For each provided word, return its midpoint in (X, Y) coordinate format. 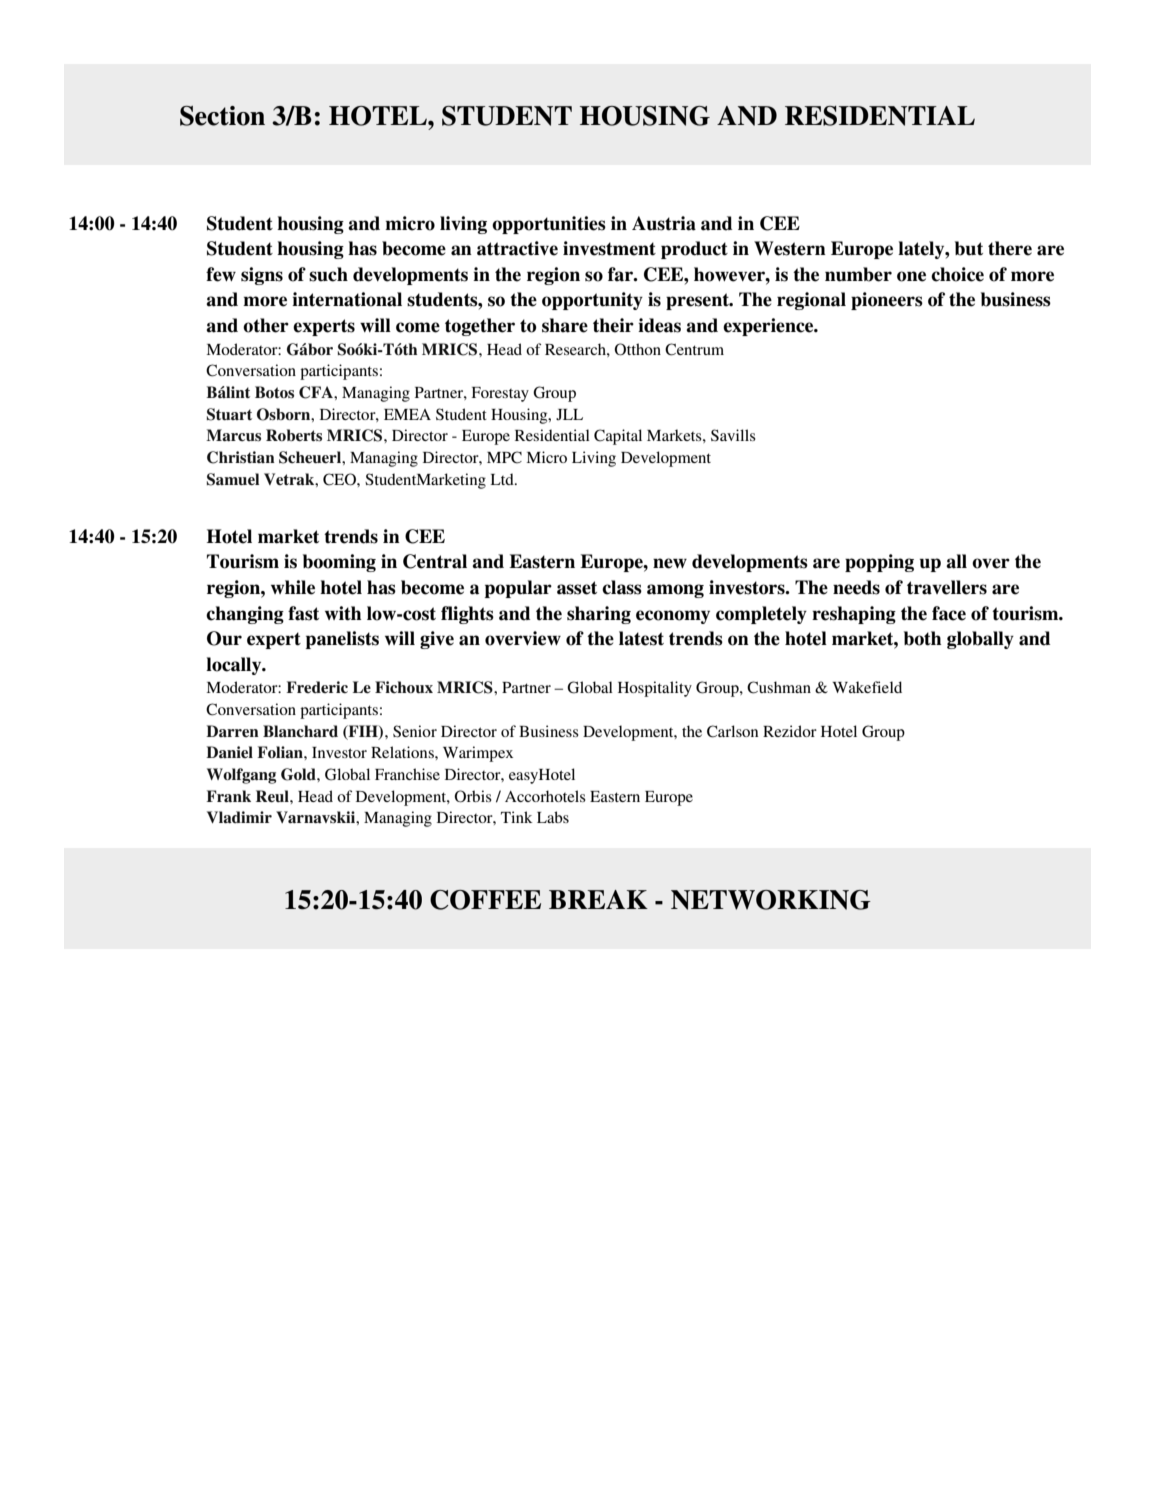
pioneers (887, 301)
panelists (342, 640)
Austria (664, 223)
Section (222, 116)
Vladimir (239, 817)
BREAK (598, 899)
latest (641, 638)
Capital (618, 437)
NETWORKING (771, 900)
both (922, 638)
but (969, 248)
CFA (317, 392)
